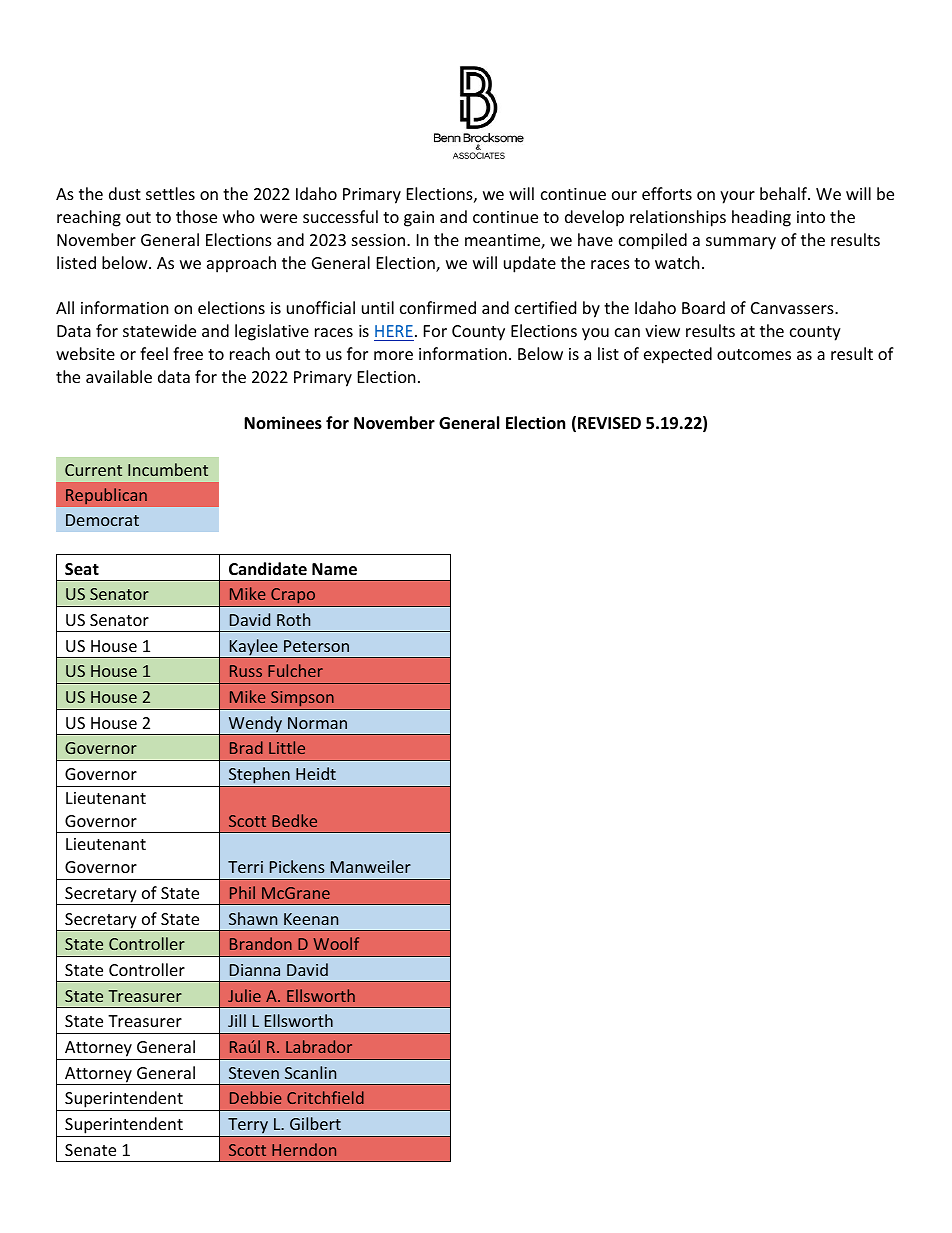 This screenshot has width=952, height=1233. Describe the element at coordinates (90, 1150) in the screenshot. I see `Senate` at that location.
